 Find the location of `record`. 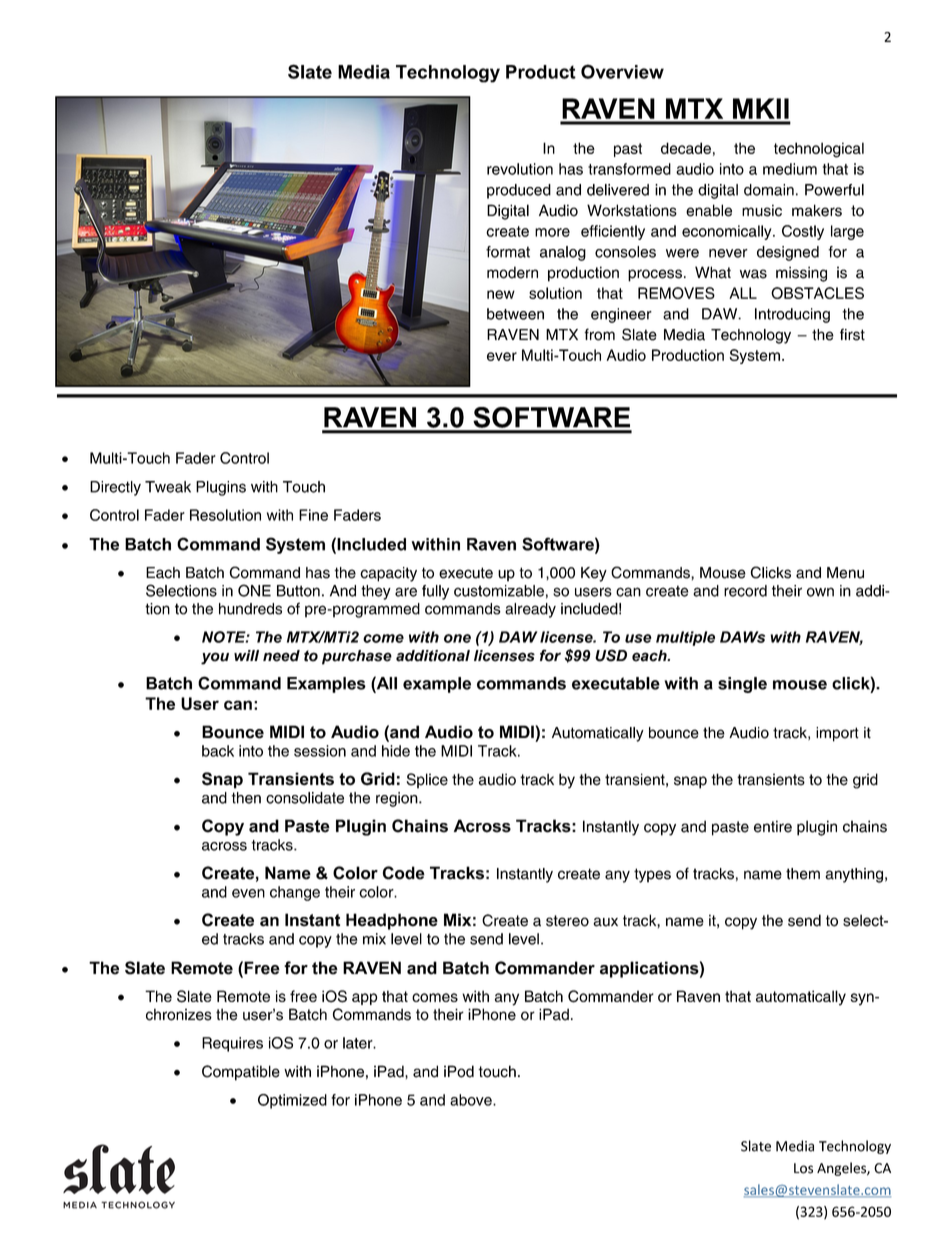

record is located at coordinates (745, 591).
